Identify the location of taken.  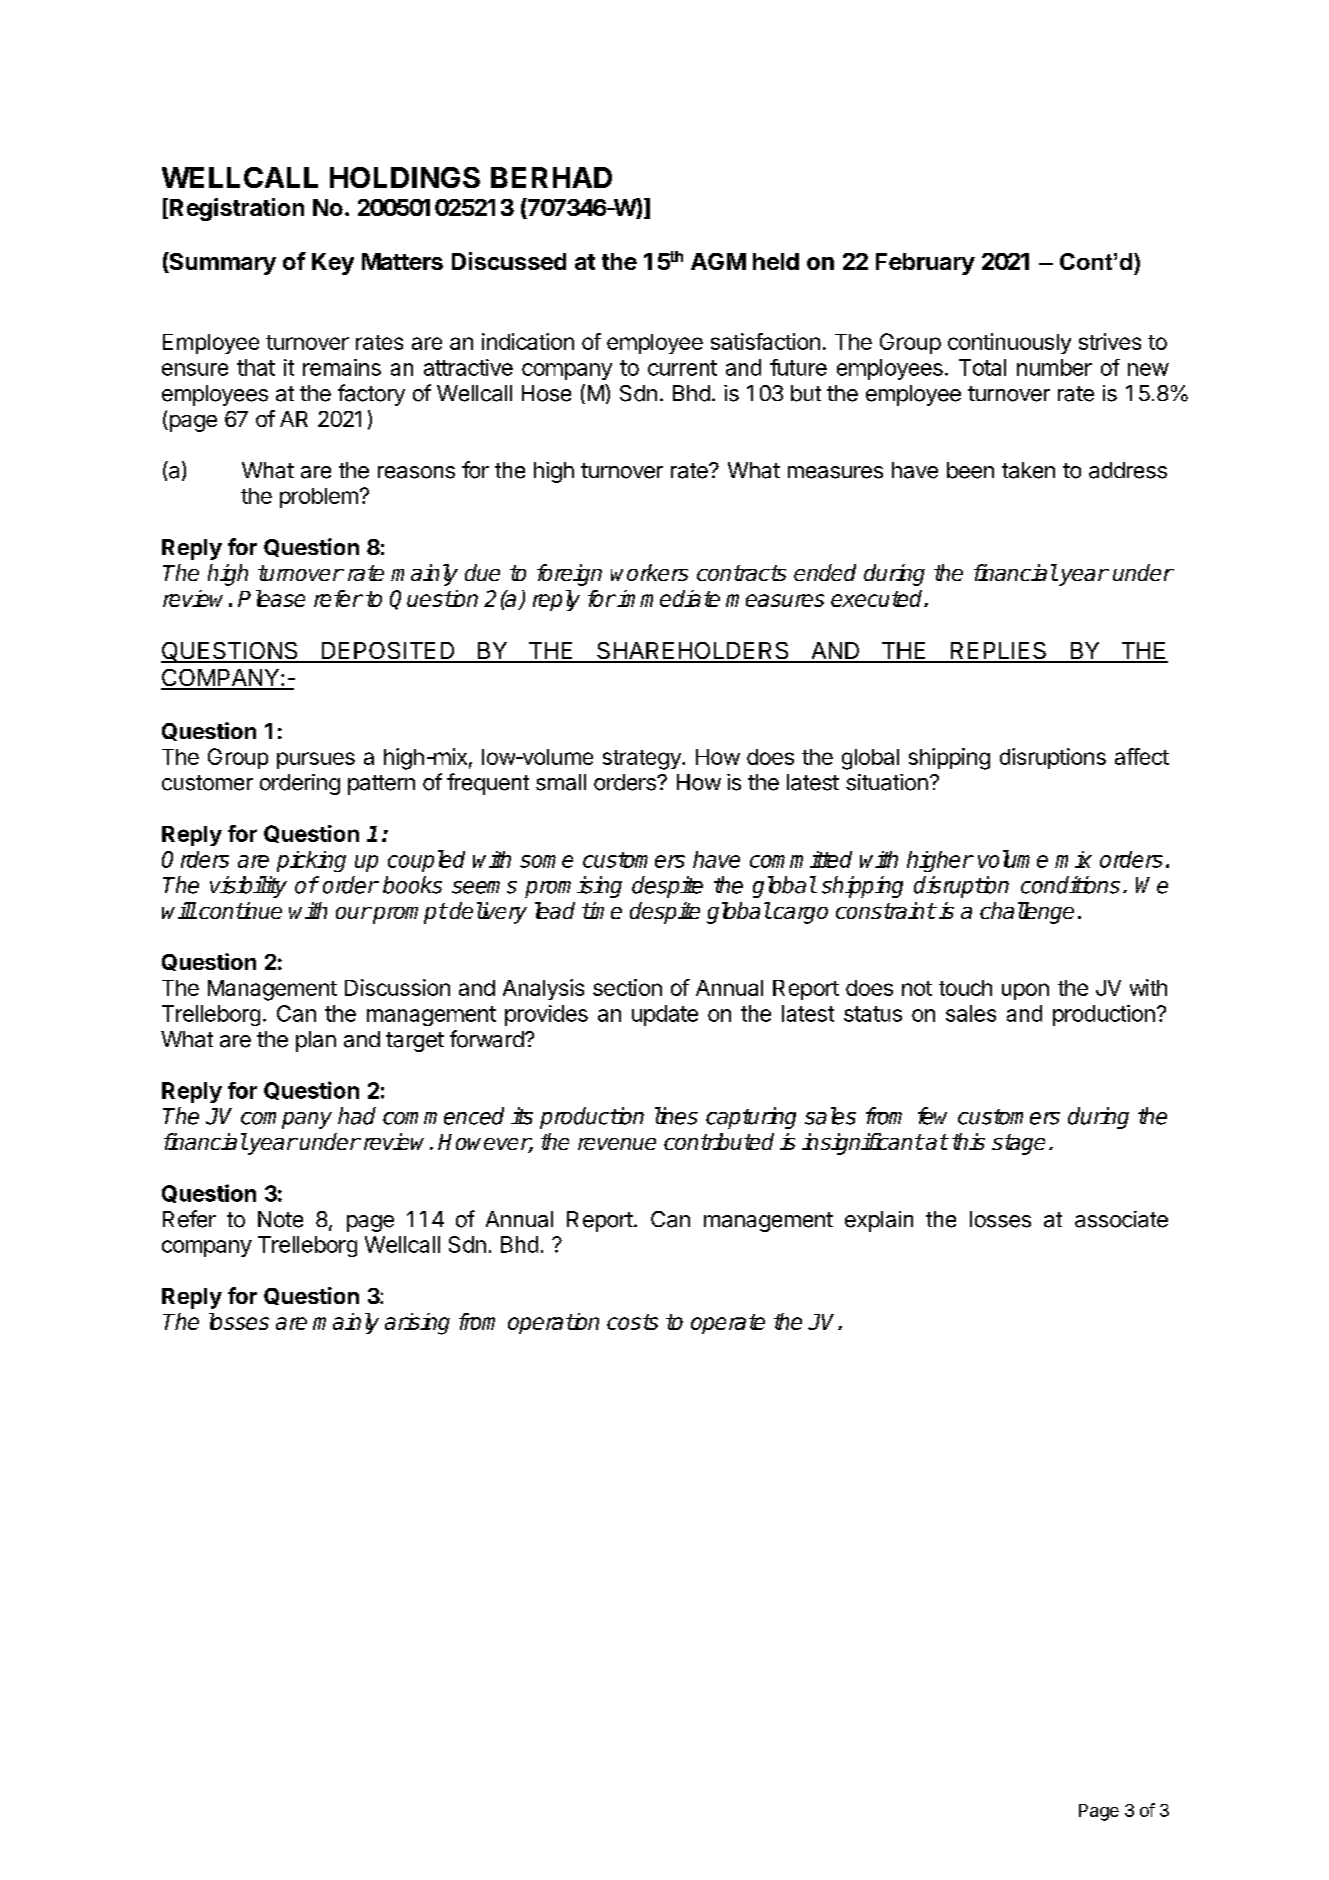
(1028, 470).
